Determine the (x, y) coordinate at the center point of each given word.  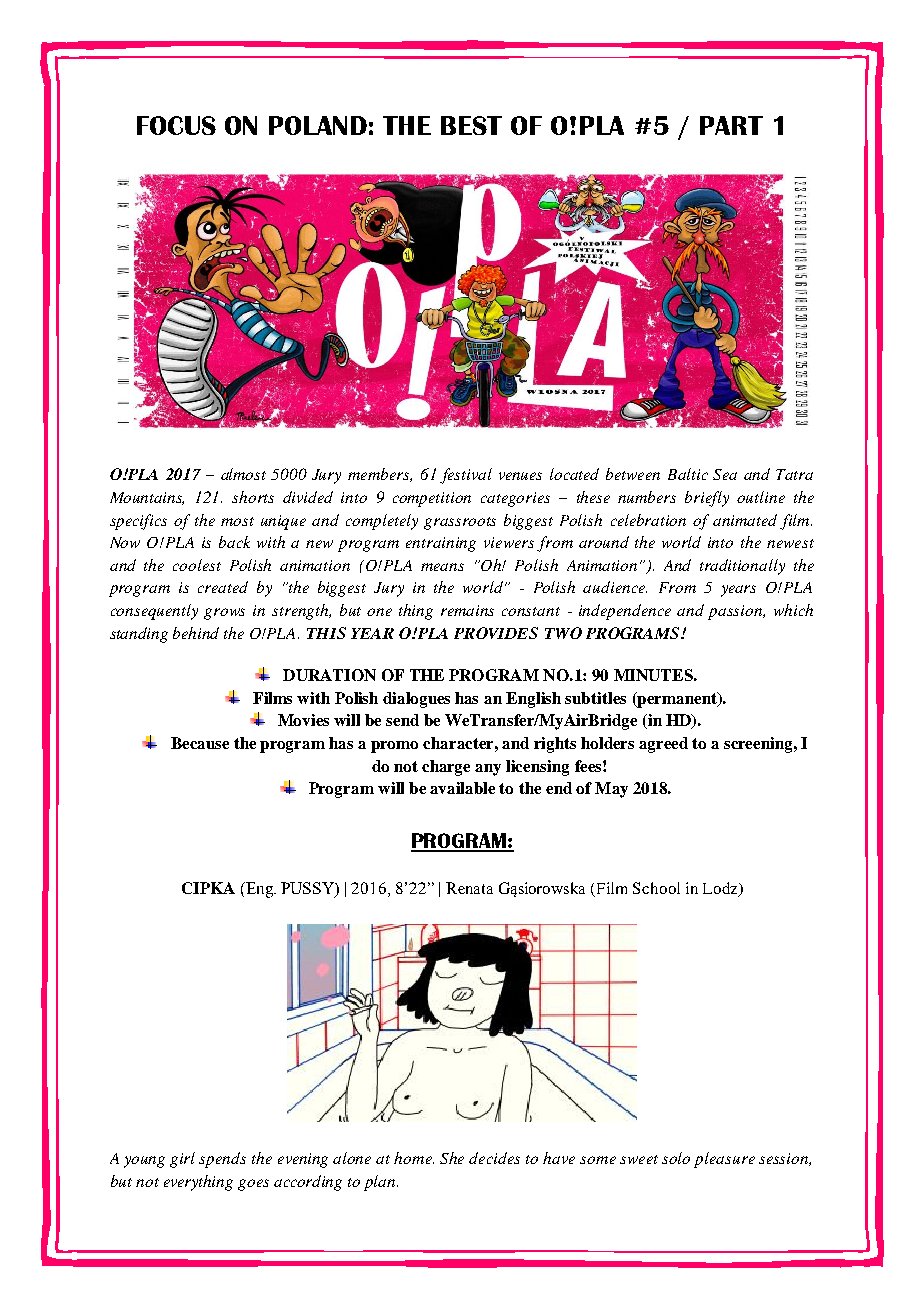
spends (222, 1160)
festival (466, 476)
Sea (725, 474)
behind (196, 633)
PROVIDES (496, 633)
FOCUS (176, 125)
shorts (253, 497)
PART (731, 125)
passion (736, 612)
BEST (471, 125)
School (656, 888)
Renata (469, 888)
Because (200, 743)
